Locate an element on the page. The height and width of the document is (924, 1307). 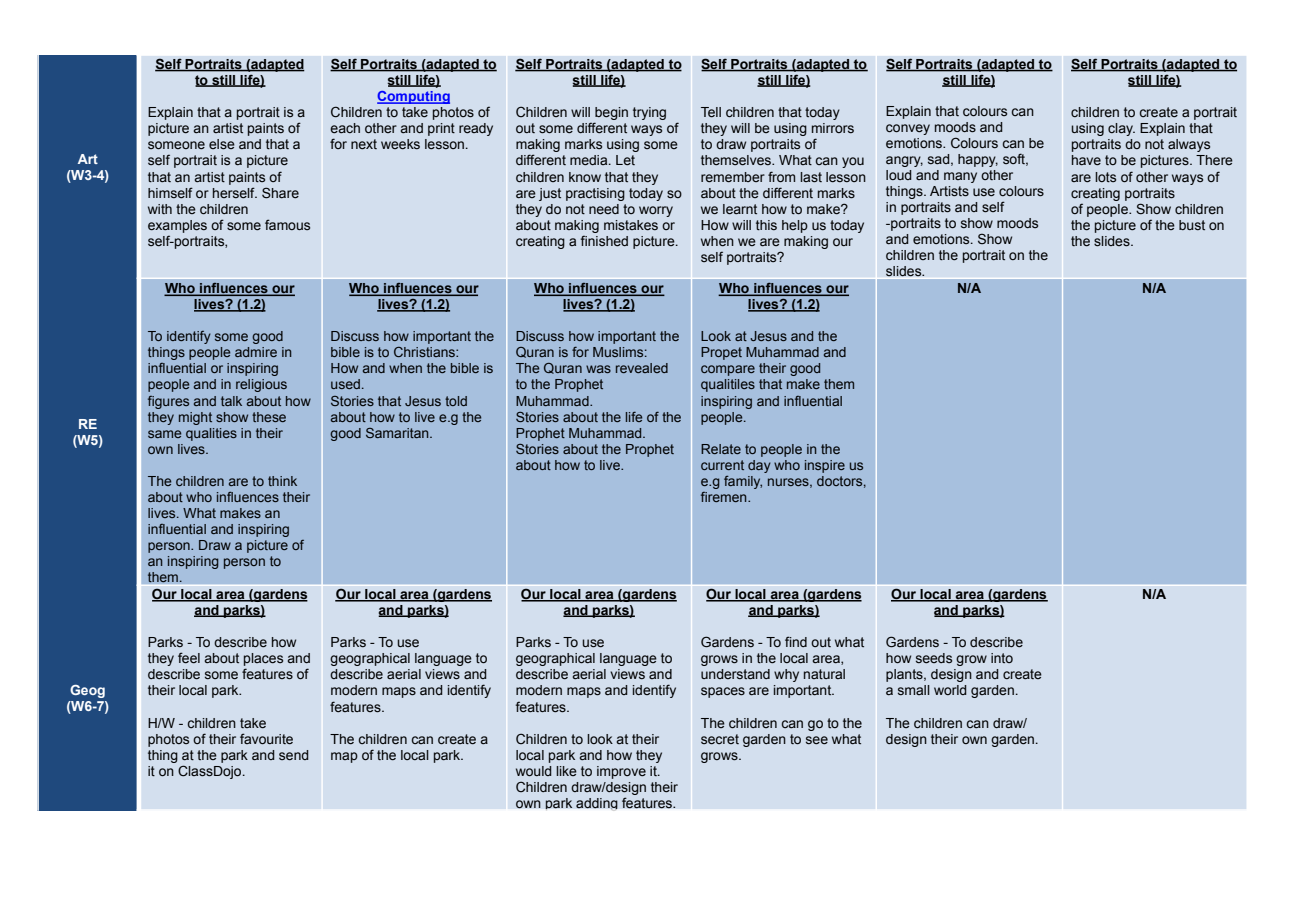
Tell is located at coordinates (711, 112).
